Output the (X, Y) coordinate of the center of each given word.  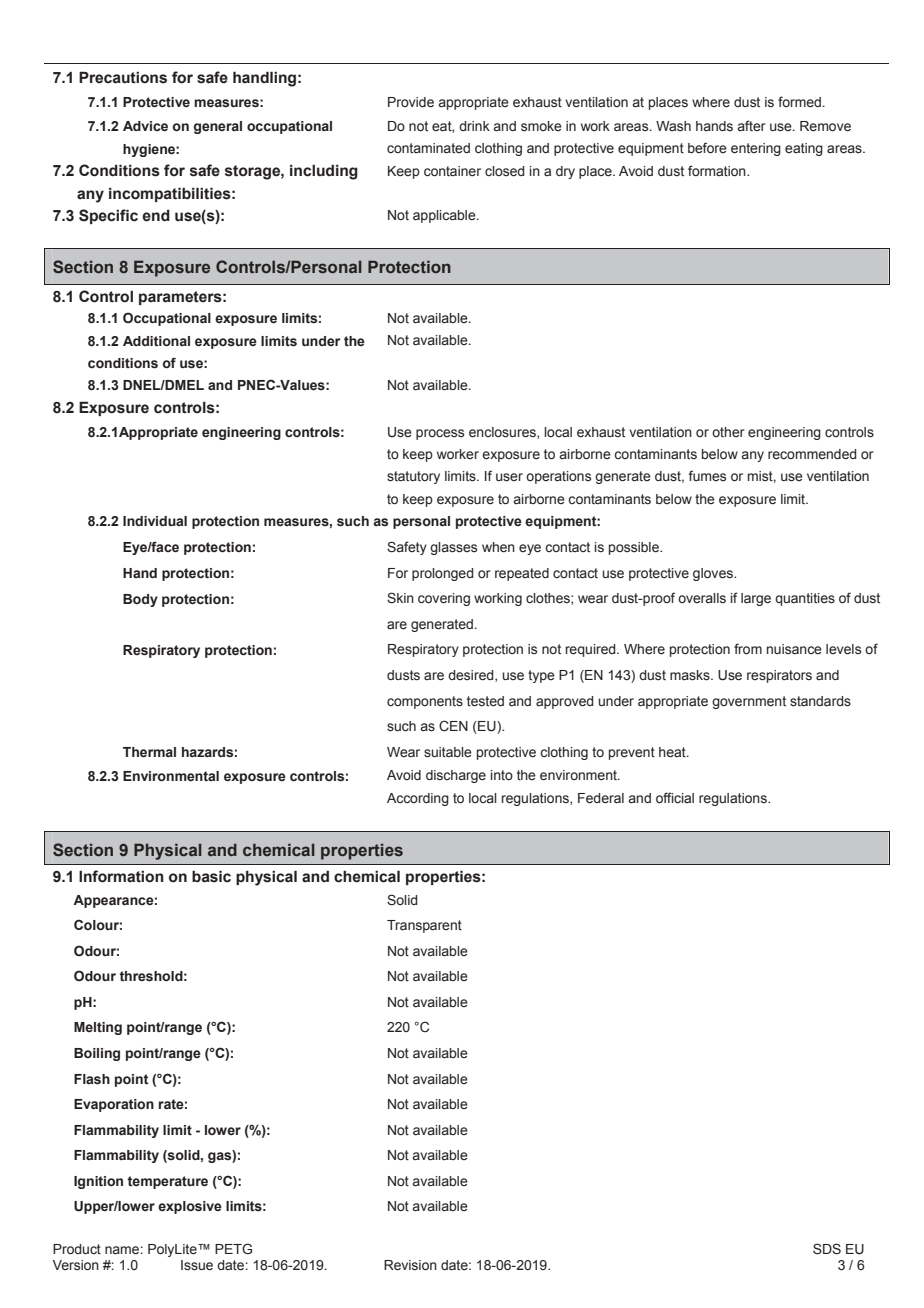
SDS (827, 1249)
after (751, 125)
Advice (145, 126)
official (675, 797)
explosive (190, 1207)
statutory (413, 477)
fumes (707, 475)
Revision (410, 1265)
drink (474, 126)
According (418, 799)
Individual (155, 521)
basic (211, 876)
